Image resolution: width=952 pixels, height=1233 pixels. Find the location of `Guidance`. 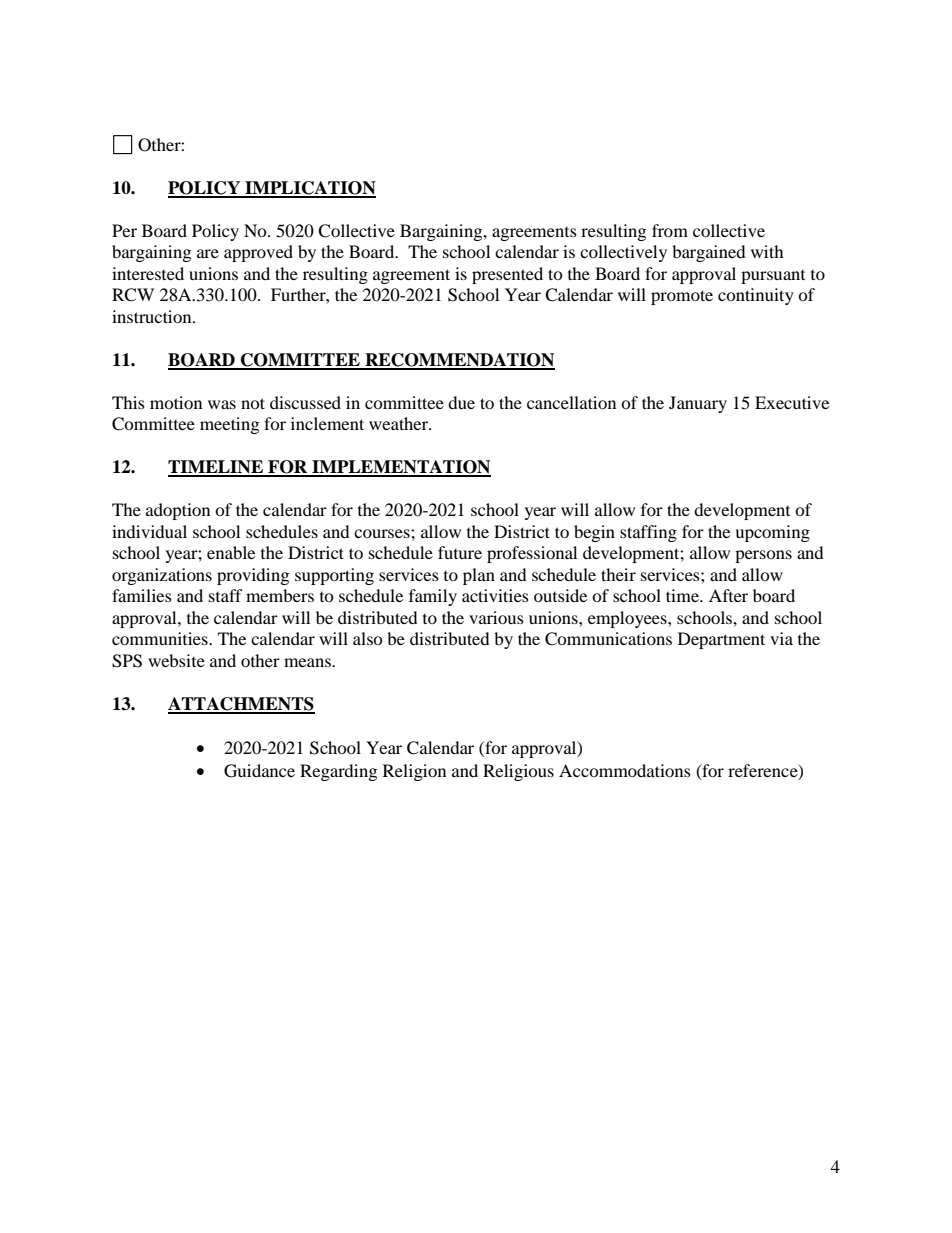

Guidance is located at coordinates (259, 771).
